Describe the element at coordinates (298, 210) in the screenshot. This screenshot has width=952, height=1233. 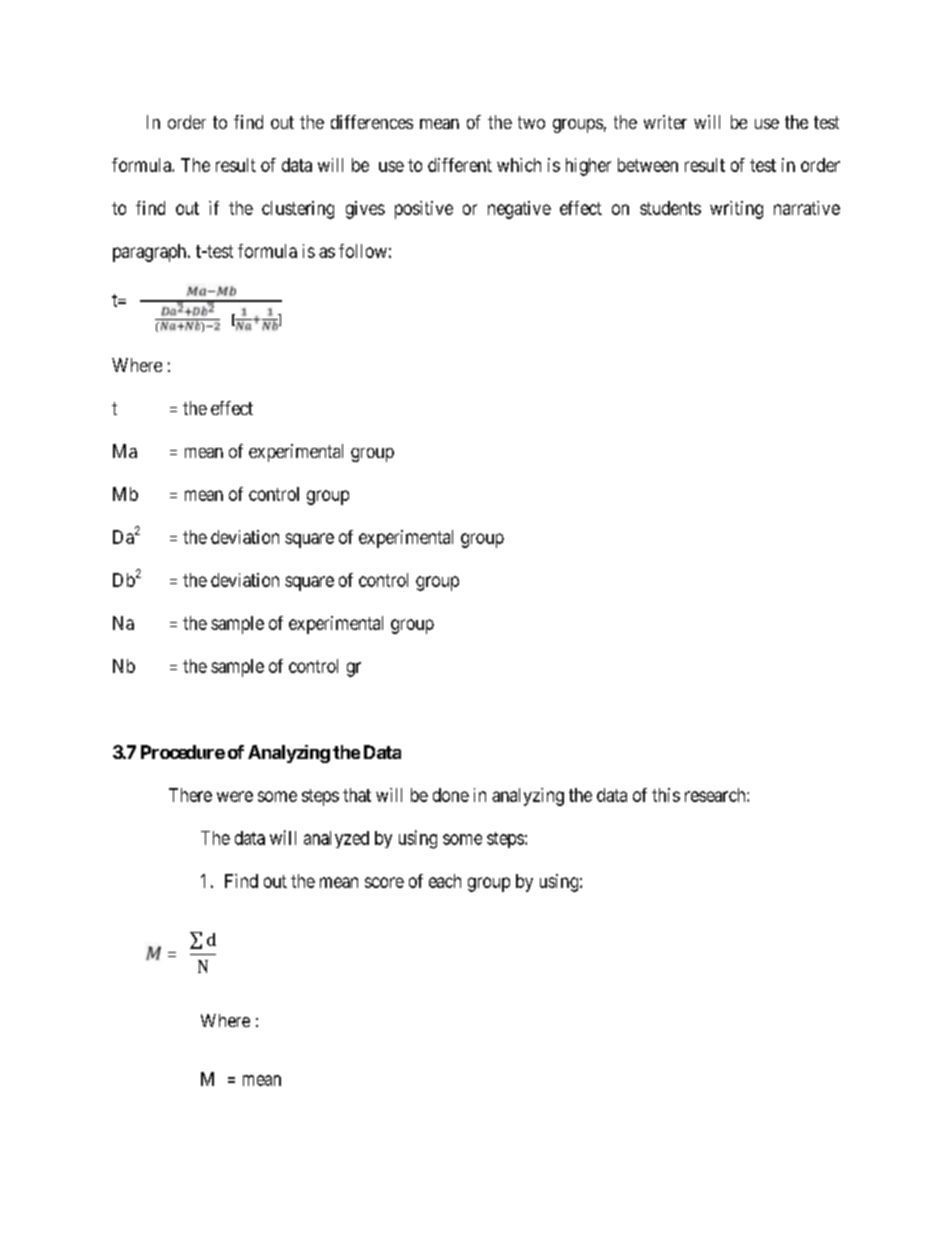
I see `clustering` at that location.
